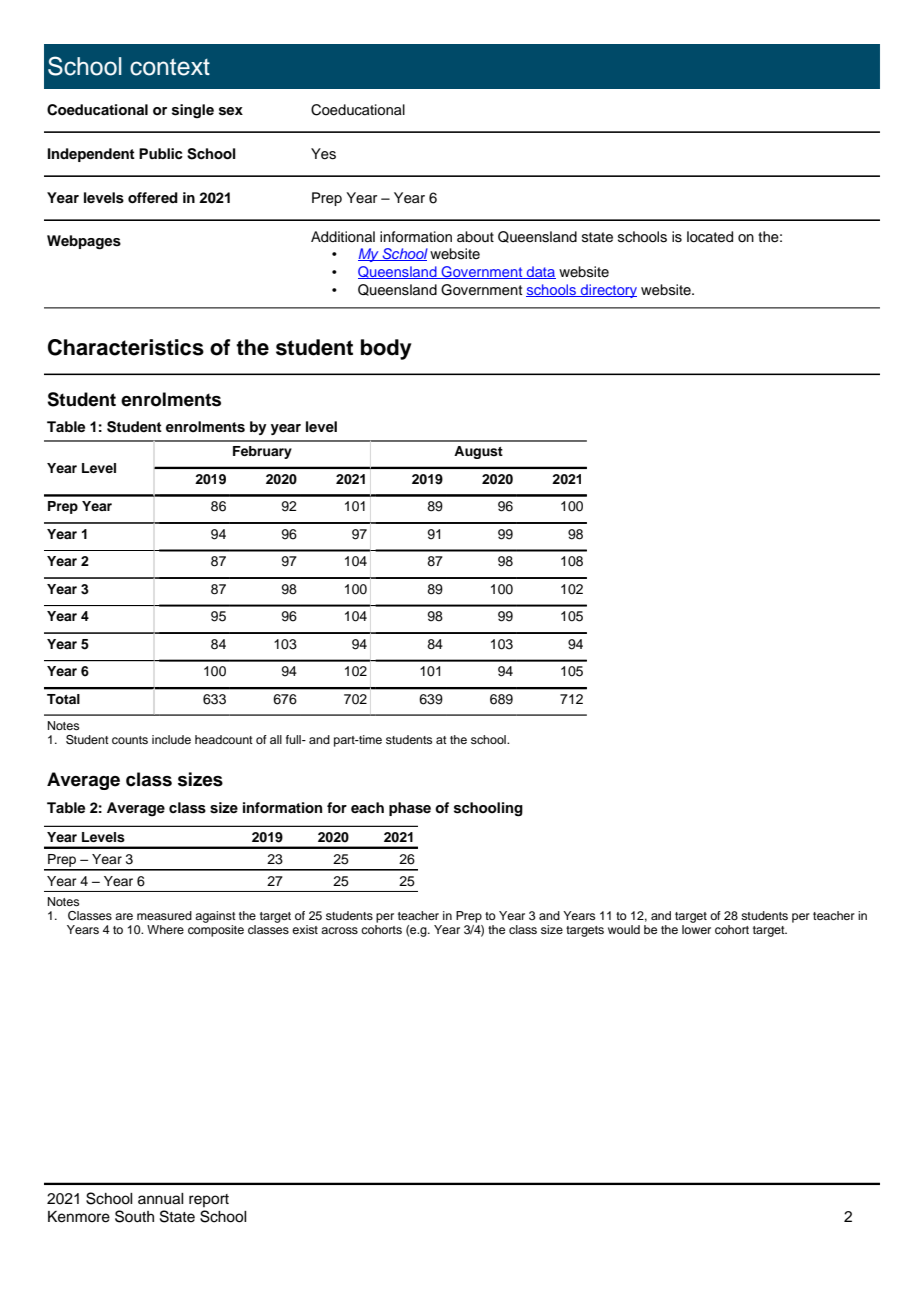 Image resolution: width=924 pixels, height=1308 pixels. Describe the element at coordinates (170, 67) in the screenshot. I see `context` at that location.
